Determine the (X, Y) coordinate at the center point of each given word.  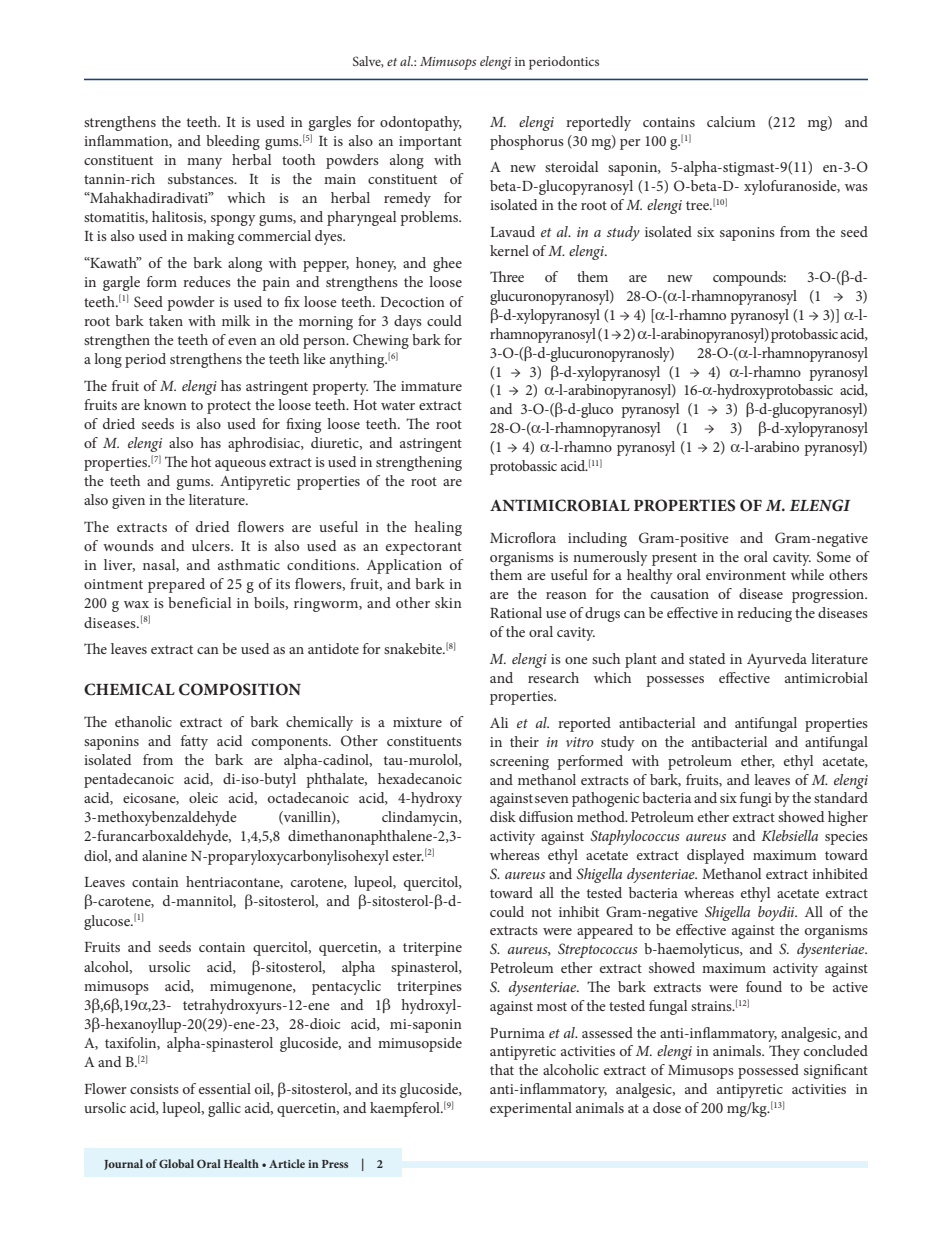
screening (519, 763)
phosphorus (527, 142)
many (204, 163)
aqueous (240, 465)
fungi (756, 799)
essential (225, 1088)
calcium (731, 121)
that (502, 1069)
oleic (203, 797)
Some (834, 557)
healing (438, 528)
